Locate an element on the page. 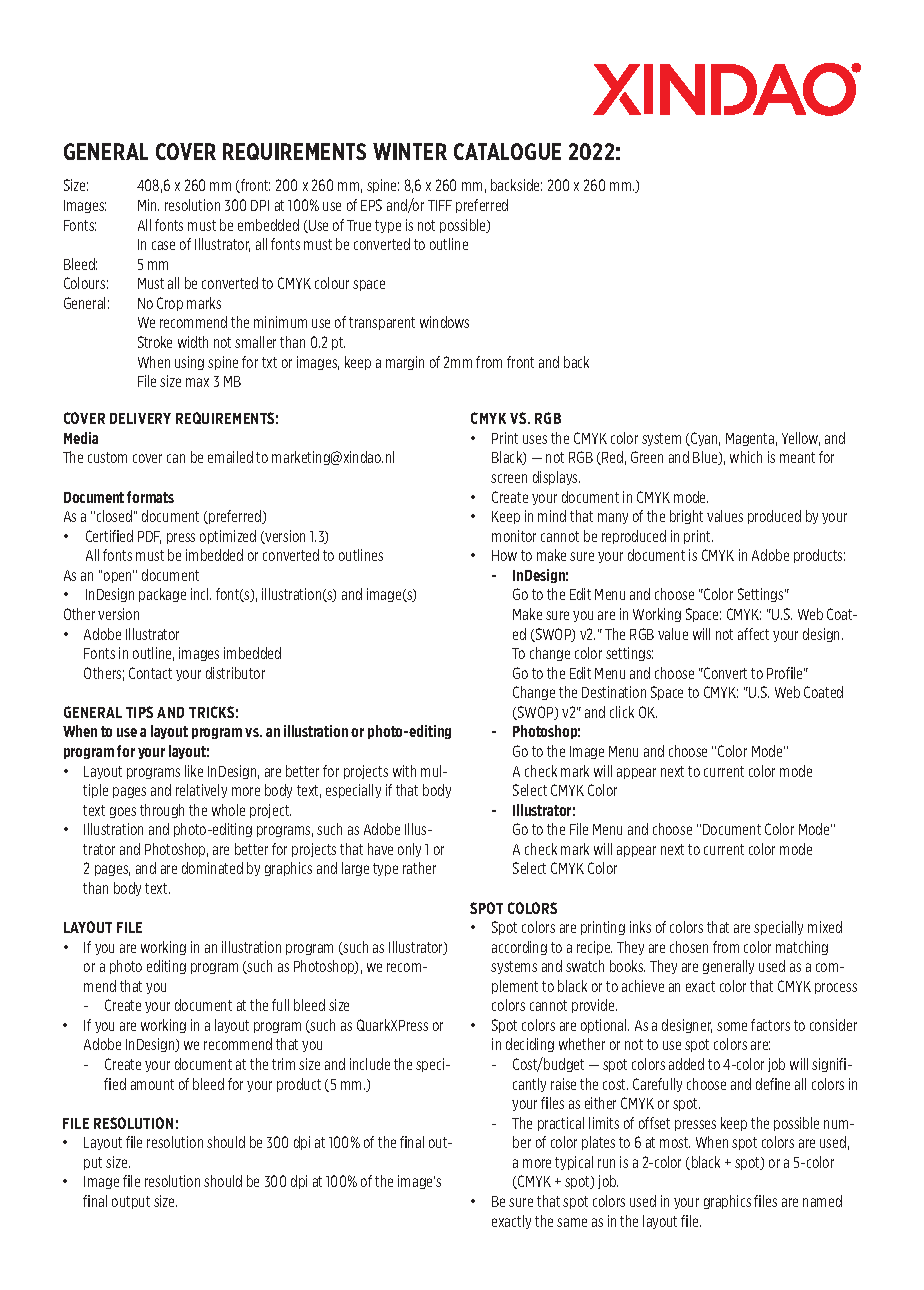 Image resolution: width=924 pixels, height=1290 pixels. CATALOGUE is located at coordinates (507, 151).
